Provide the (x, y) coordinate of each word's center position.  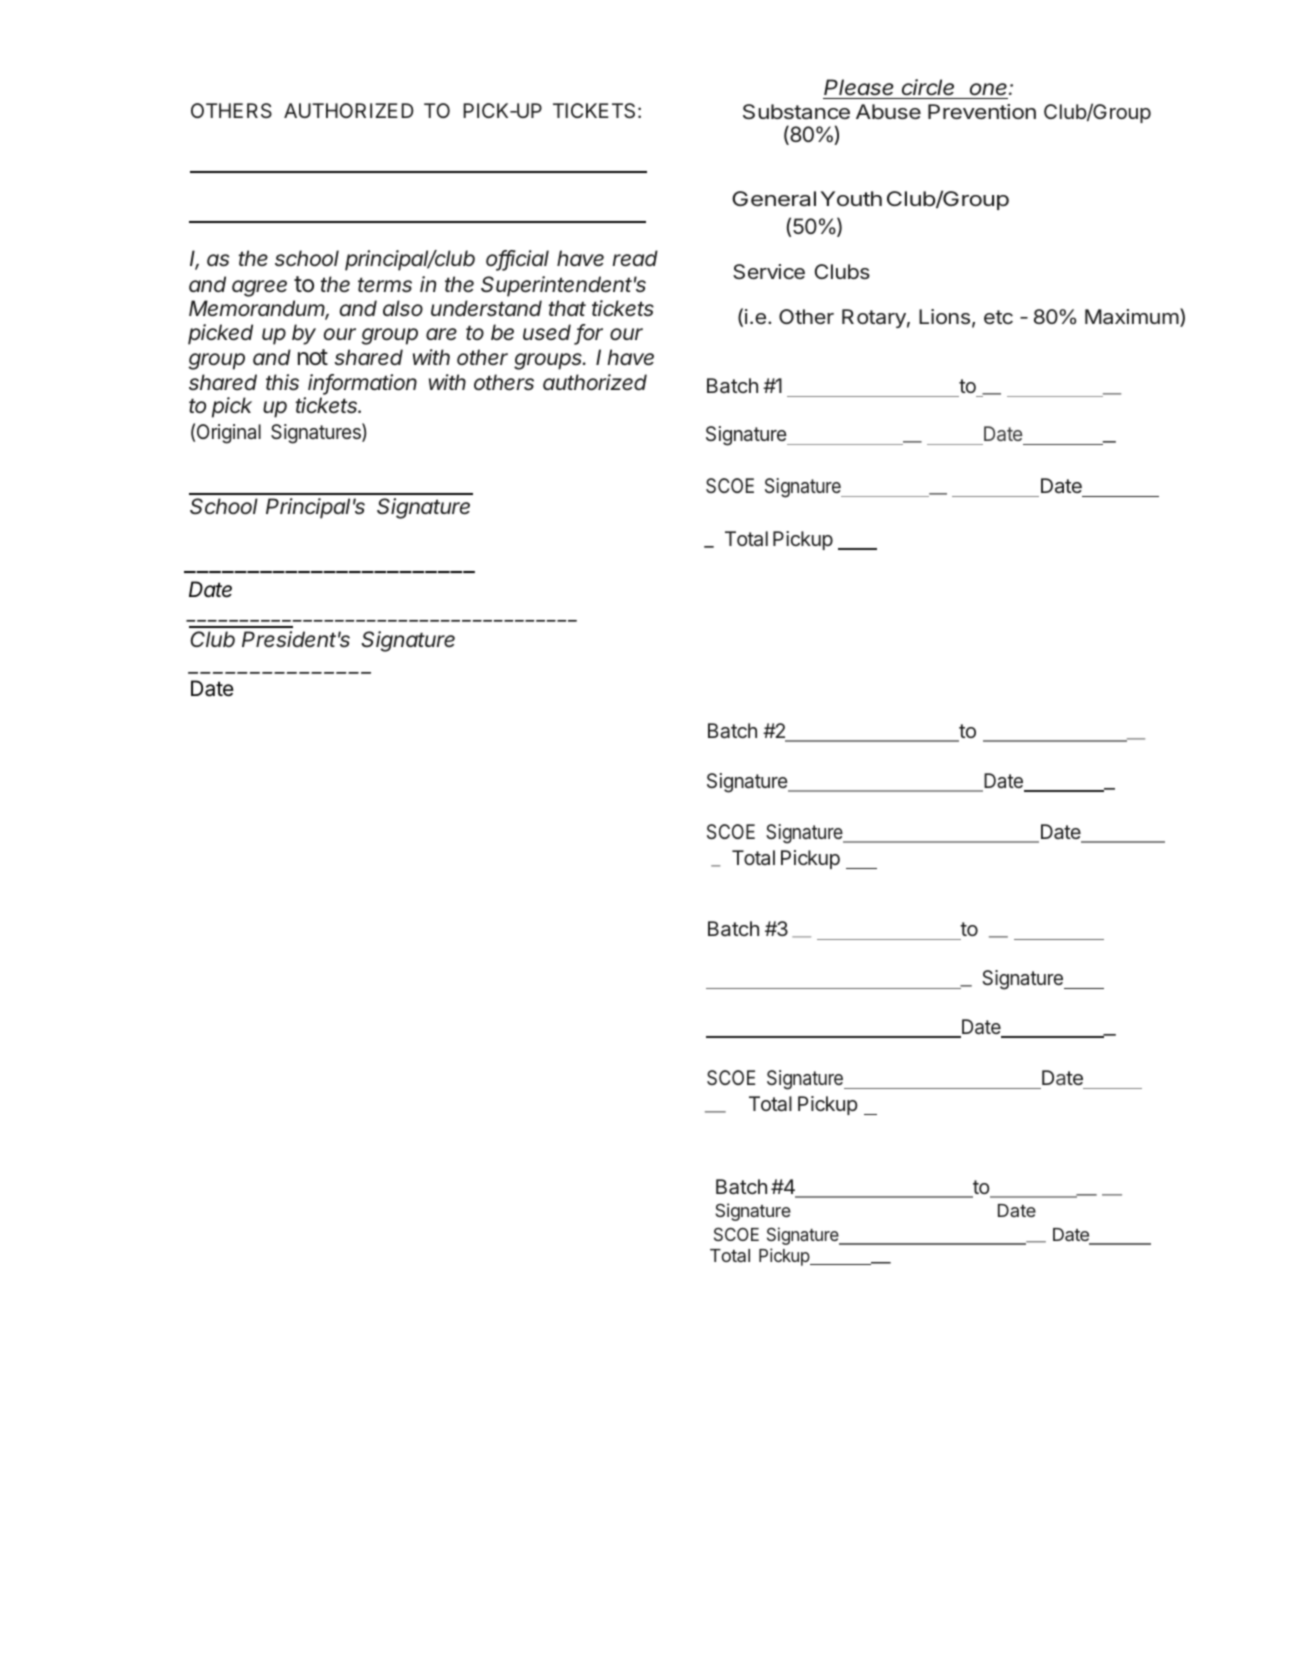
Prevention (982, 111)
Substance (796, 111)
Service (769, 271)
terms (385, 285)
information (362, 383)
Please (859, 87)
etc (998, 317)
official (517, 260)
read (635, 258)
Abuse (888, 111)
